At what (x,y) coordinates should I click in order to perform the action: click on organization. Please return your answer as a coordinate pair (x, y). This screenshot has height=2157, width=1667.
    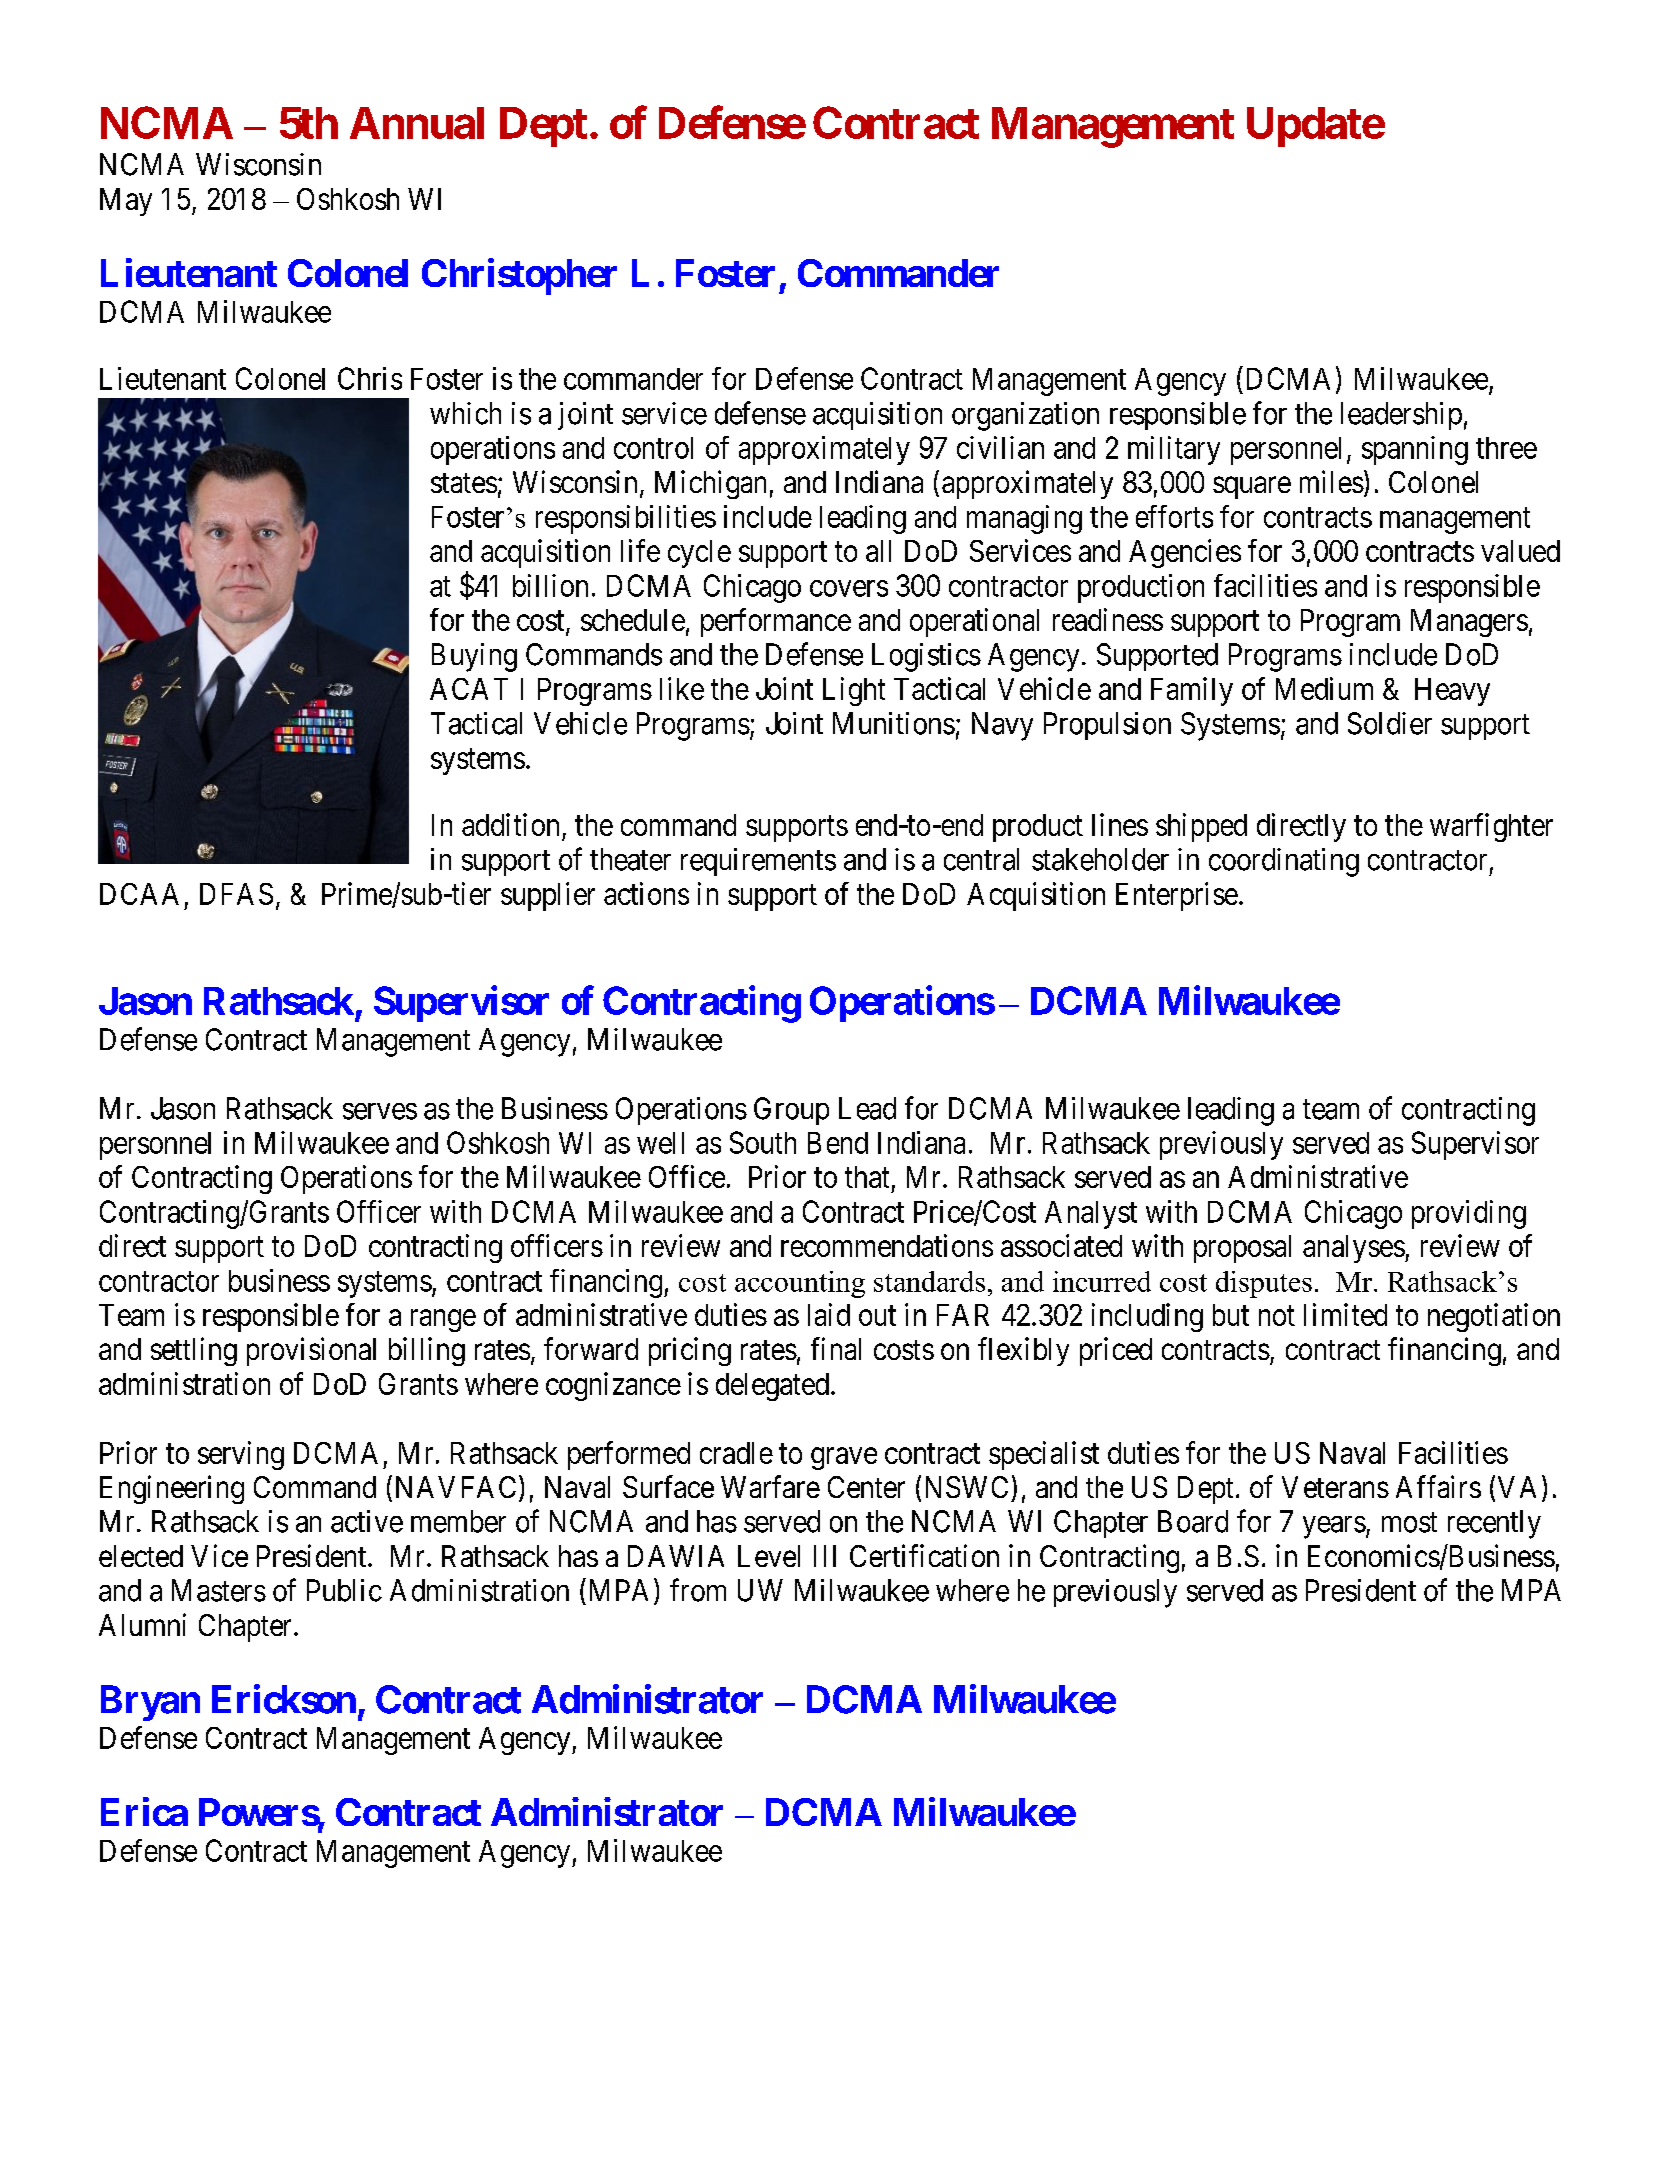
    Looking at the image, I should click on (1025, 416).
